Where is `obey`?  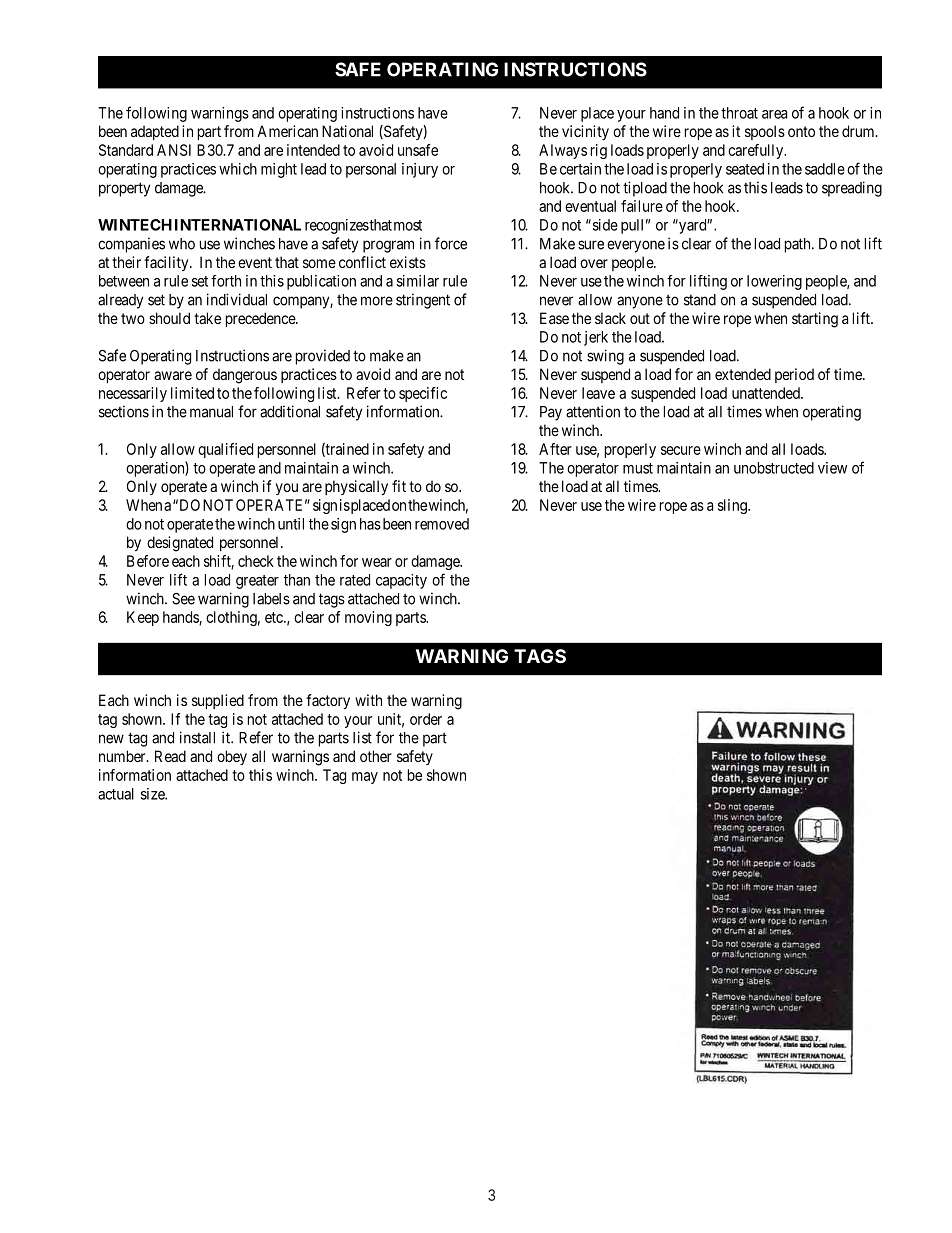
obey is located at coordinates (232, 757).
